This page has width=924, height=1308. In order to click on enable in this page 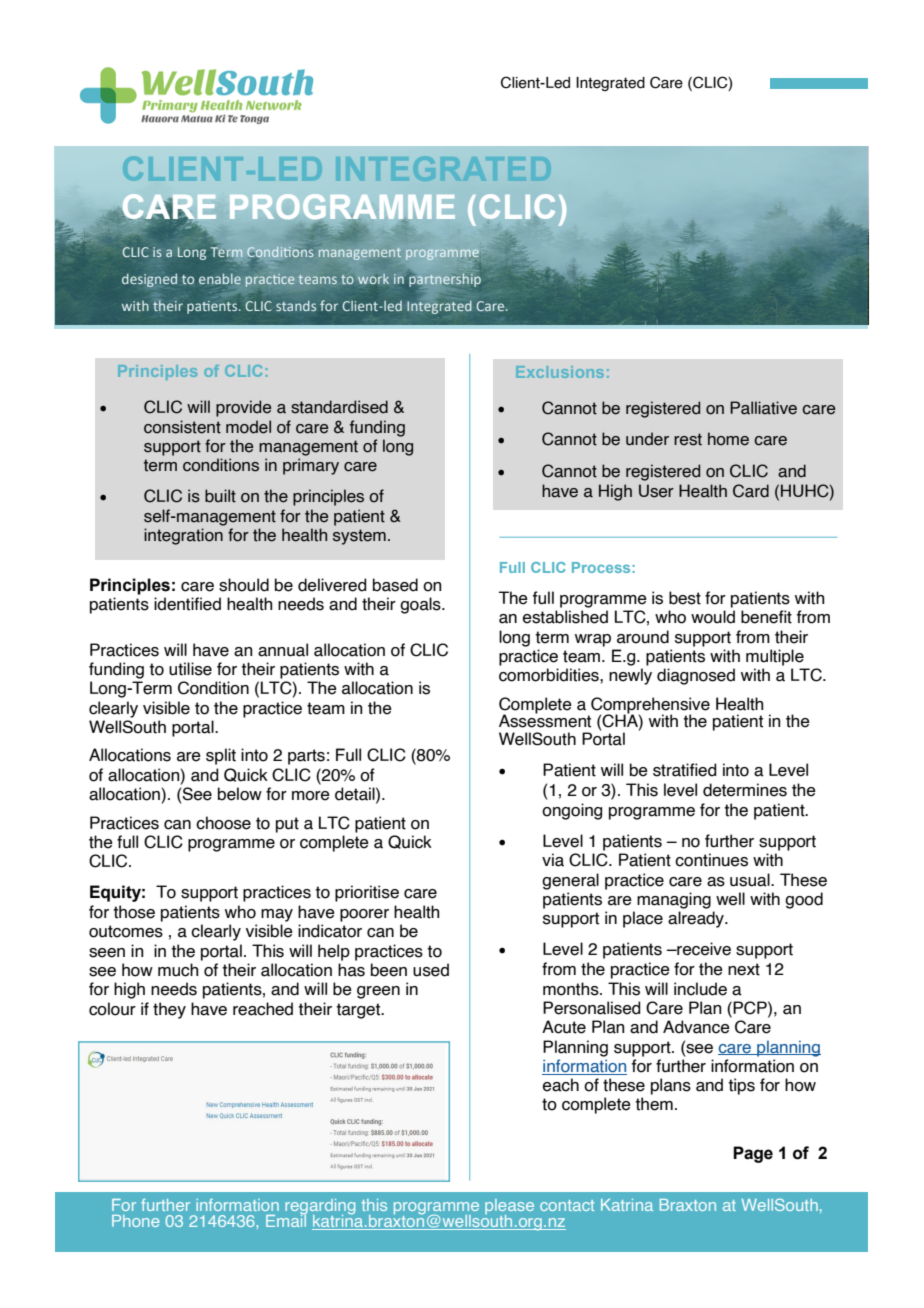, I will do `click(220, 279)`.
